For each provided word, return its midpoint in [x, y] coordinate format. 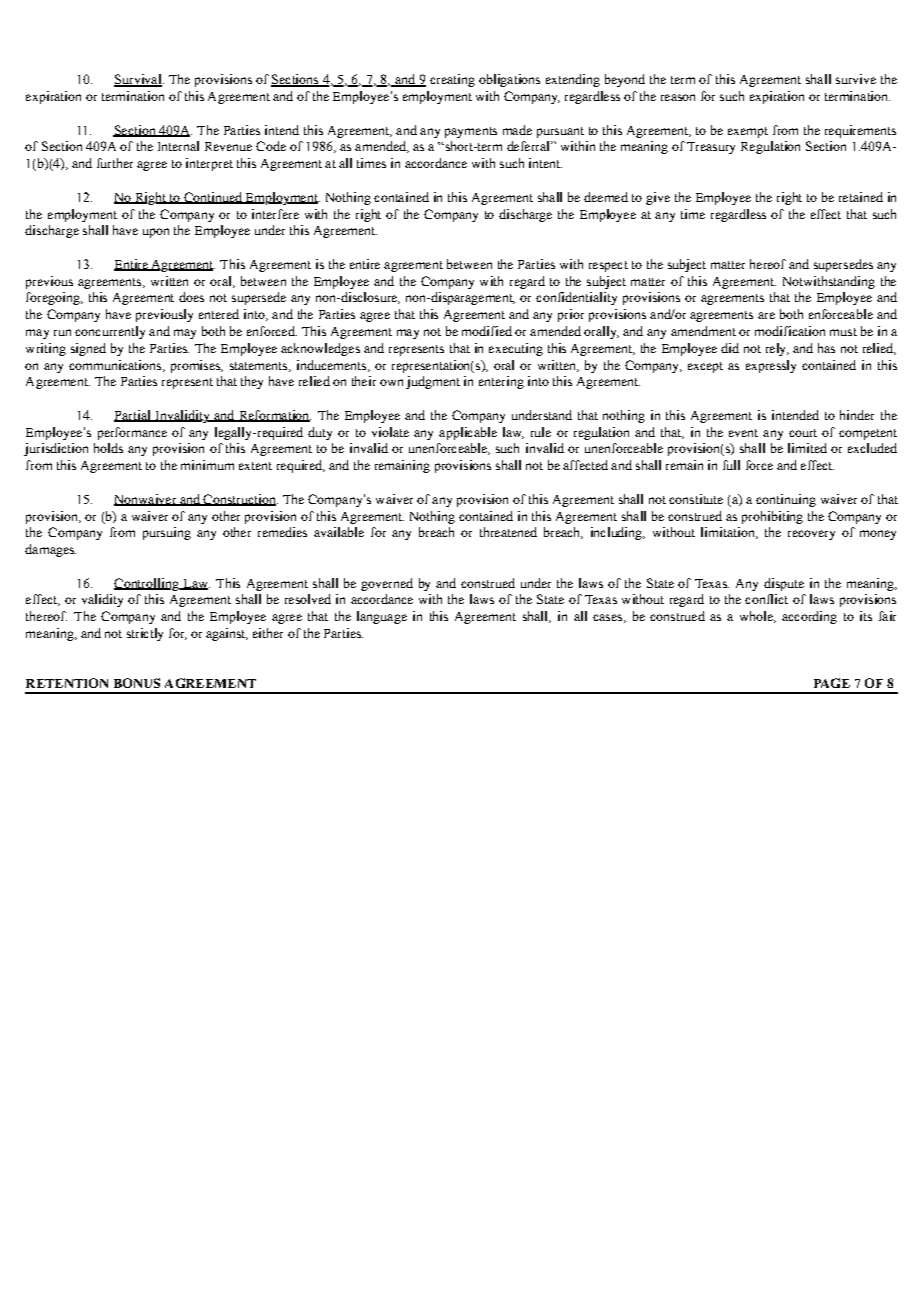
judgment [433, 382]
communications [116, 366]
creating [452, 80]
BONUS [137, 683]
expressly [771, 366]
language [382, 617]
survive [856, 79]
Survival [139, 80]
